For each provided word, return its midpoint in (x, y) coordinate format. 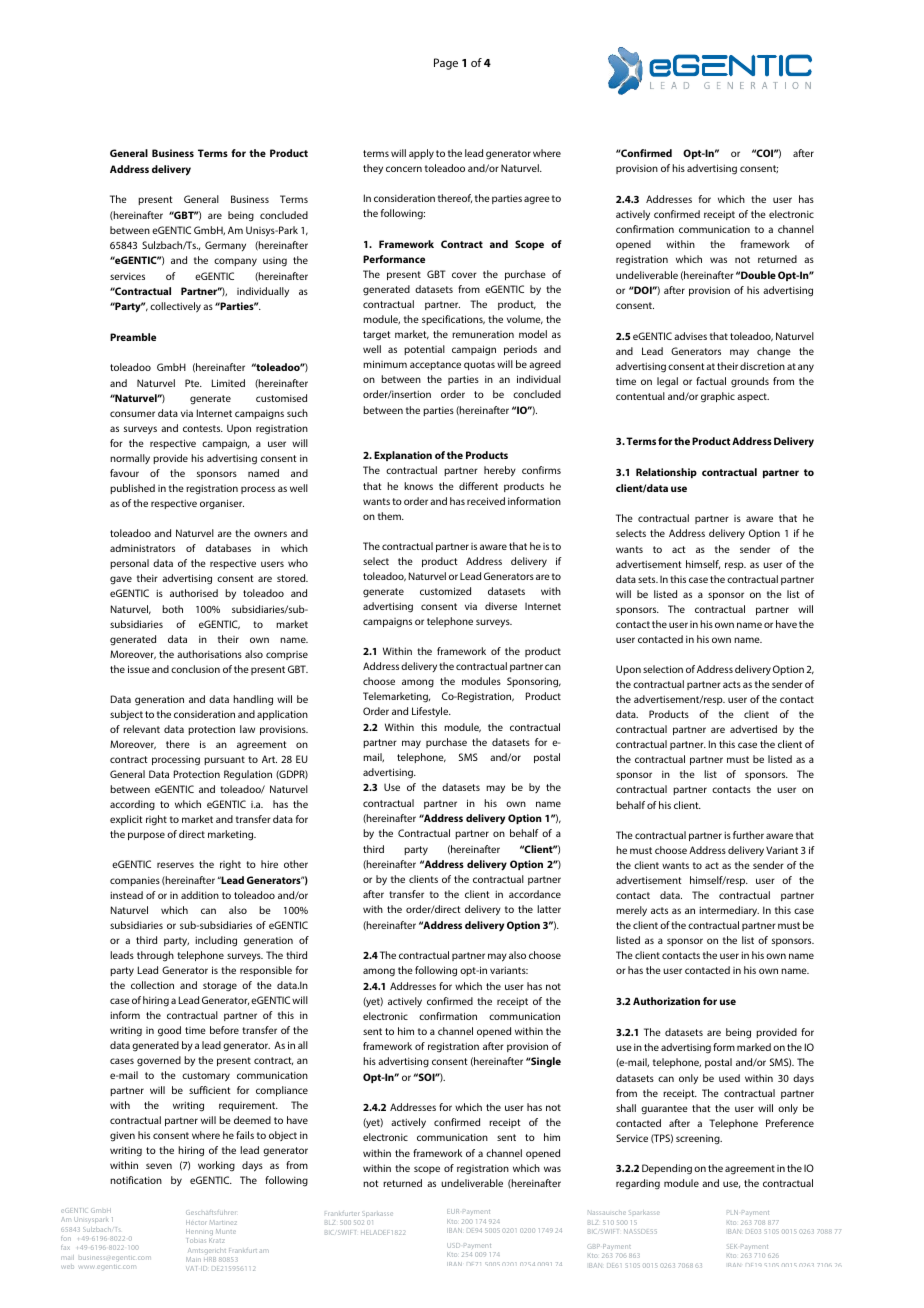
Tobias (196, 1240)
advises (690, 336)
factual (711, 381)
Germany (225, 246)
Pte (193, 383)
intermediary (729, 911)
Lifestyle (431, 712)
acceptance (435, 365)
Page (446, 64)
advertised (753, 729)
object (283, 1136)
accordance (535, 894)
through (155, 956)
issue (139, 669)
